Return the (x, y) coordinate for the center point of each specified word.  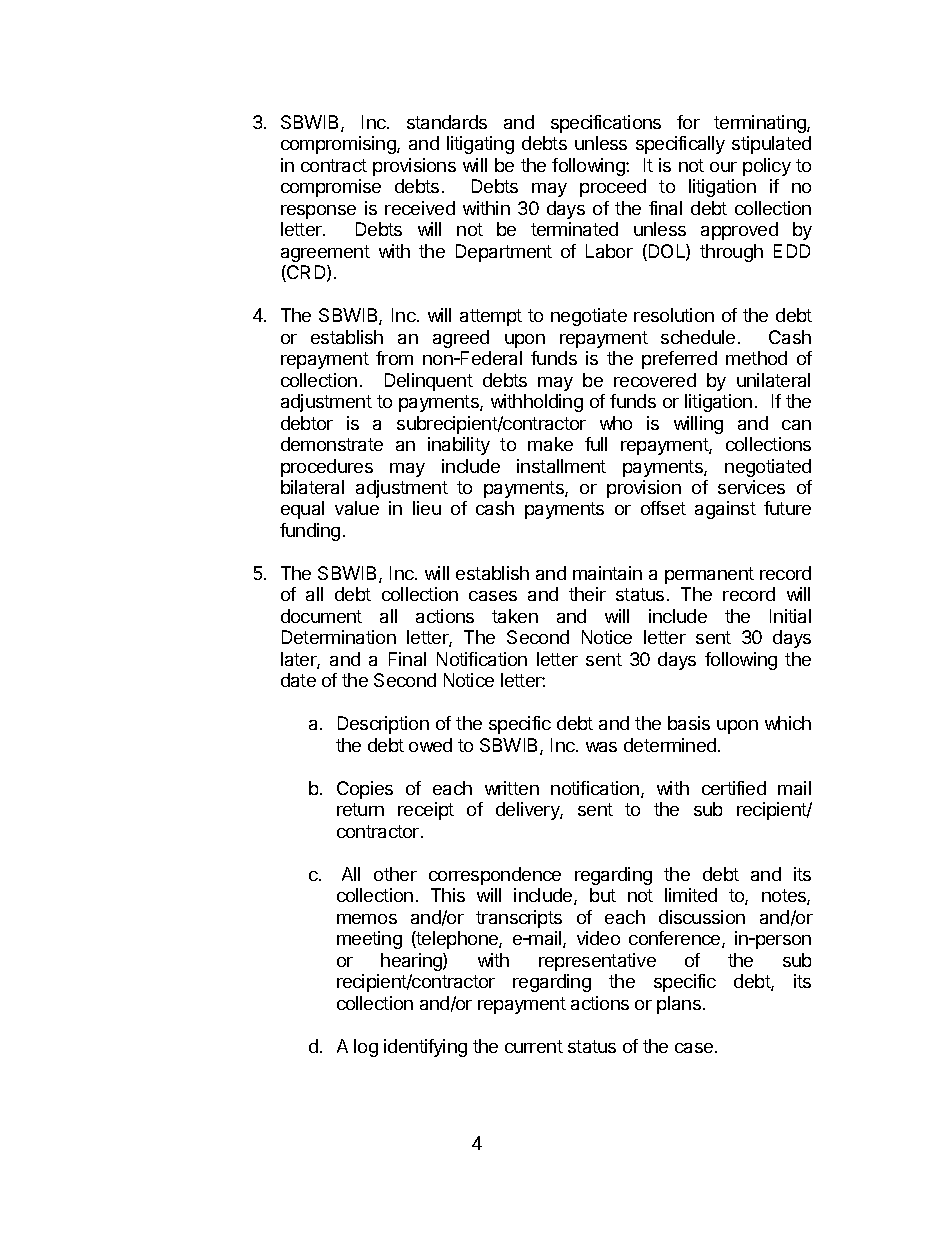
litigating (480, 145)
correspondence (495, 876)
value (357, 508)
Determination (339, 637)
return (360, 809)
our (723, 167)
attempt (491, 317)
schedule (698, 337)
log (366, 1048)
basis (689, 723)
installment (561, 466)
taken (515, 616)
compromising (339, 145)
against (725, 510)
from (394, 358)
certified (734, 788)
